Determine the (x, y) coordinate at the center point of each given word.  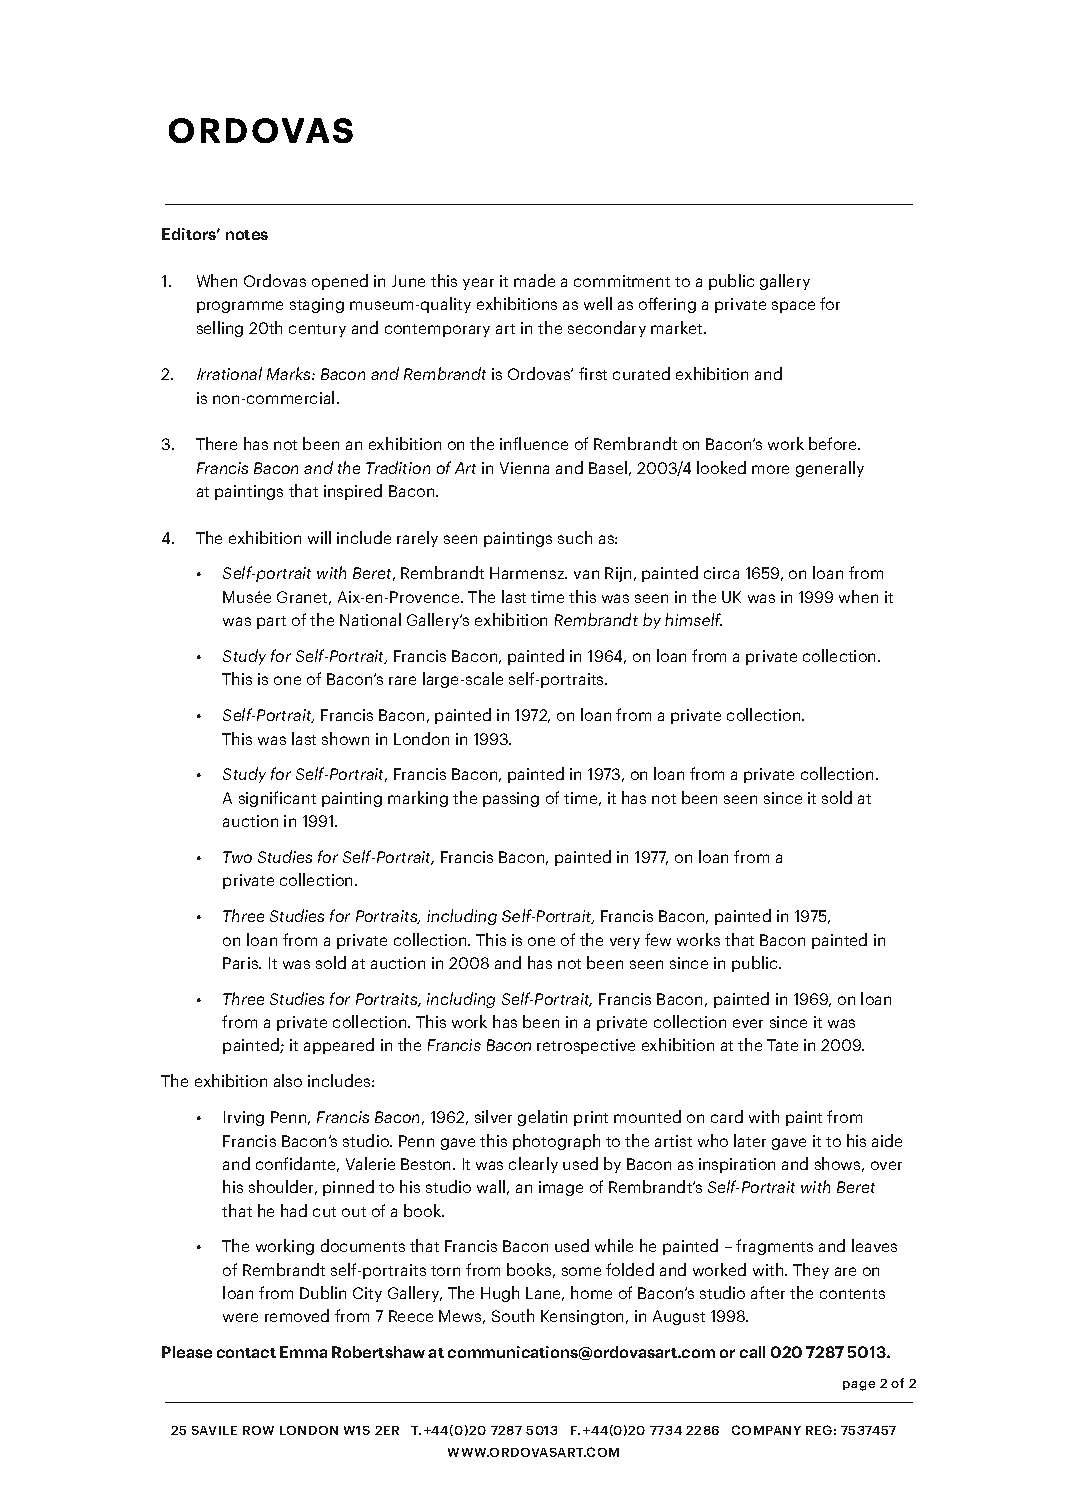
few (658, 939)
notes (247, 235)
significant (277, 799)
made (534, 280)
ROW (258, 1430)
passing (511, 799)
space (793, 307)
